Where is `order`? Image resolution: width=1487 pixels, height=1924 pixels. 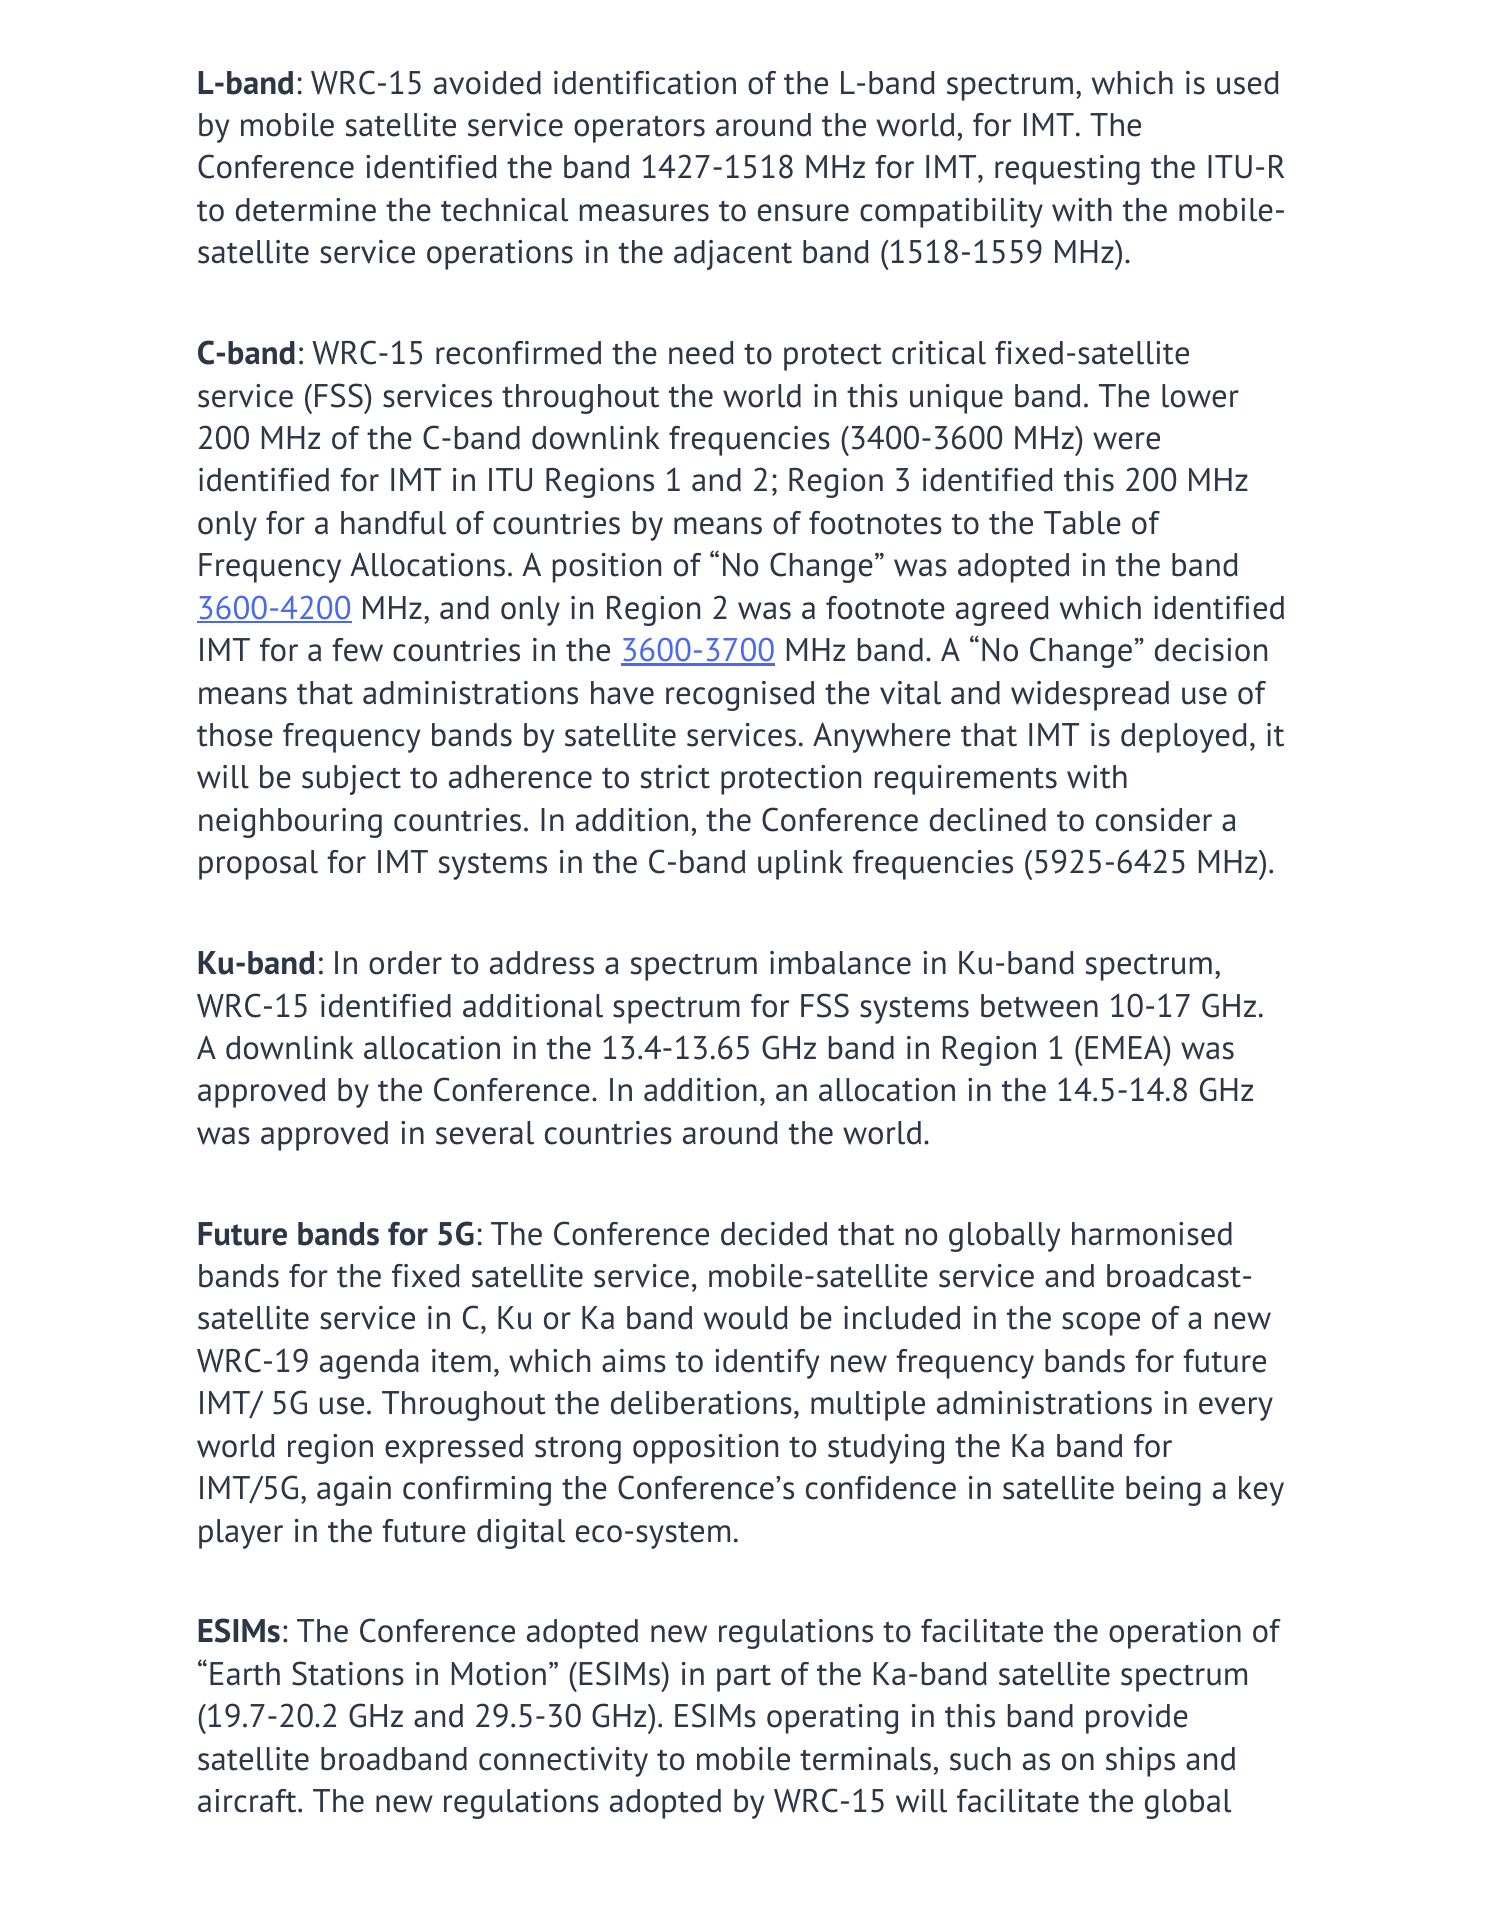 order is located at coordinates (405, 963).
